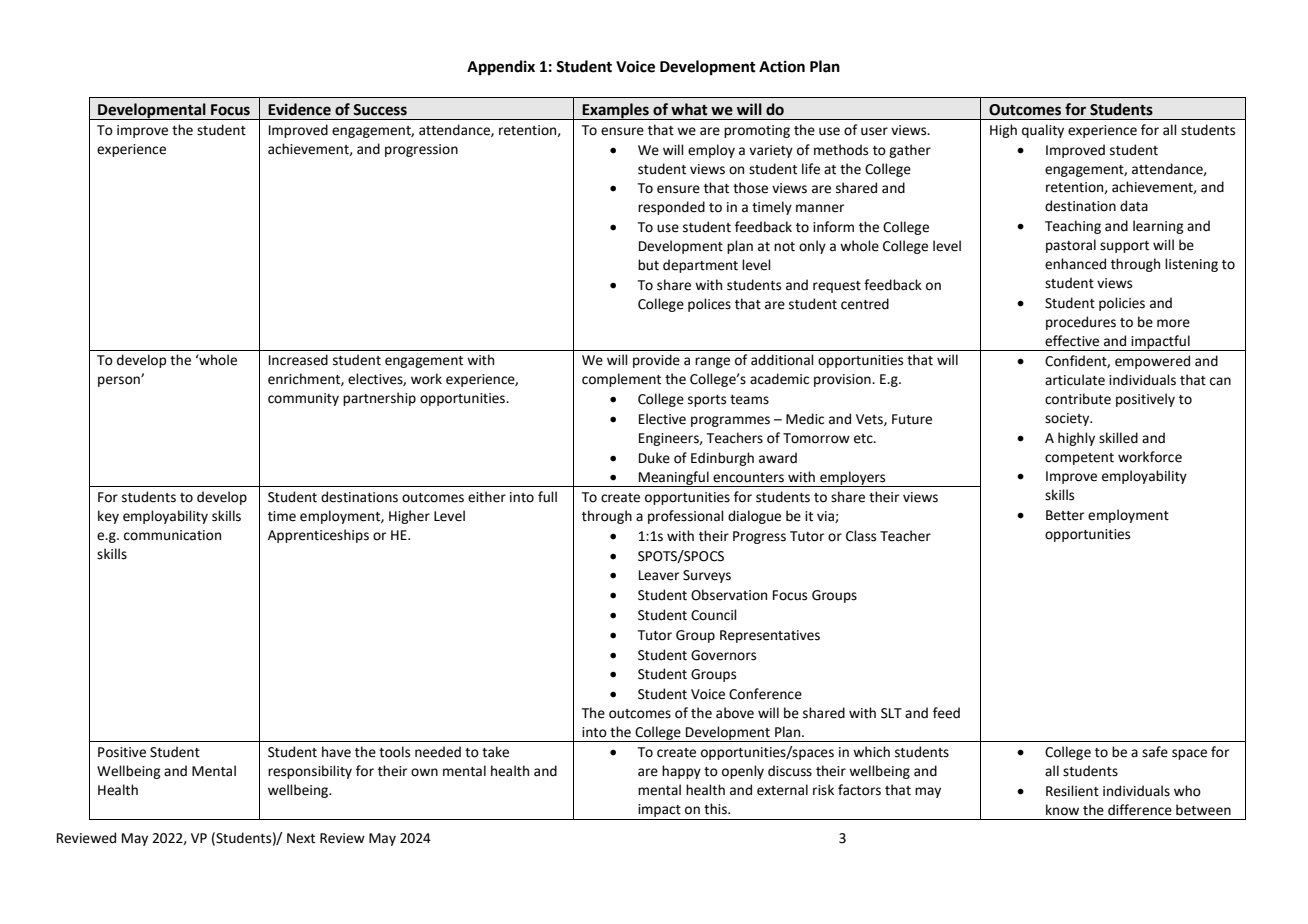 This screenshot has height=924, width=1308. What do you see at coordinates (656, 361) in the screenshot?
I see `provide` at bounding box center [656, 361].
